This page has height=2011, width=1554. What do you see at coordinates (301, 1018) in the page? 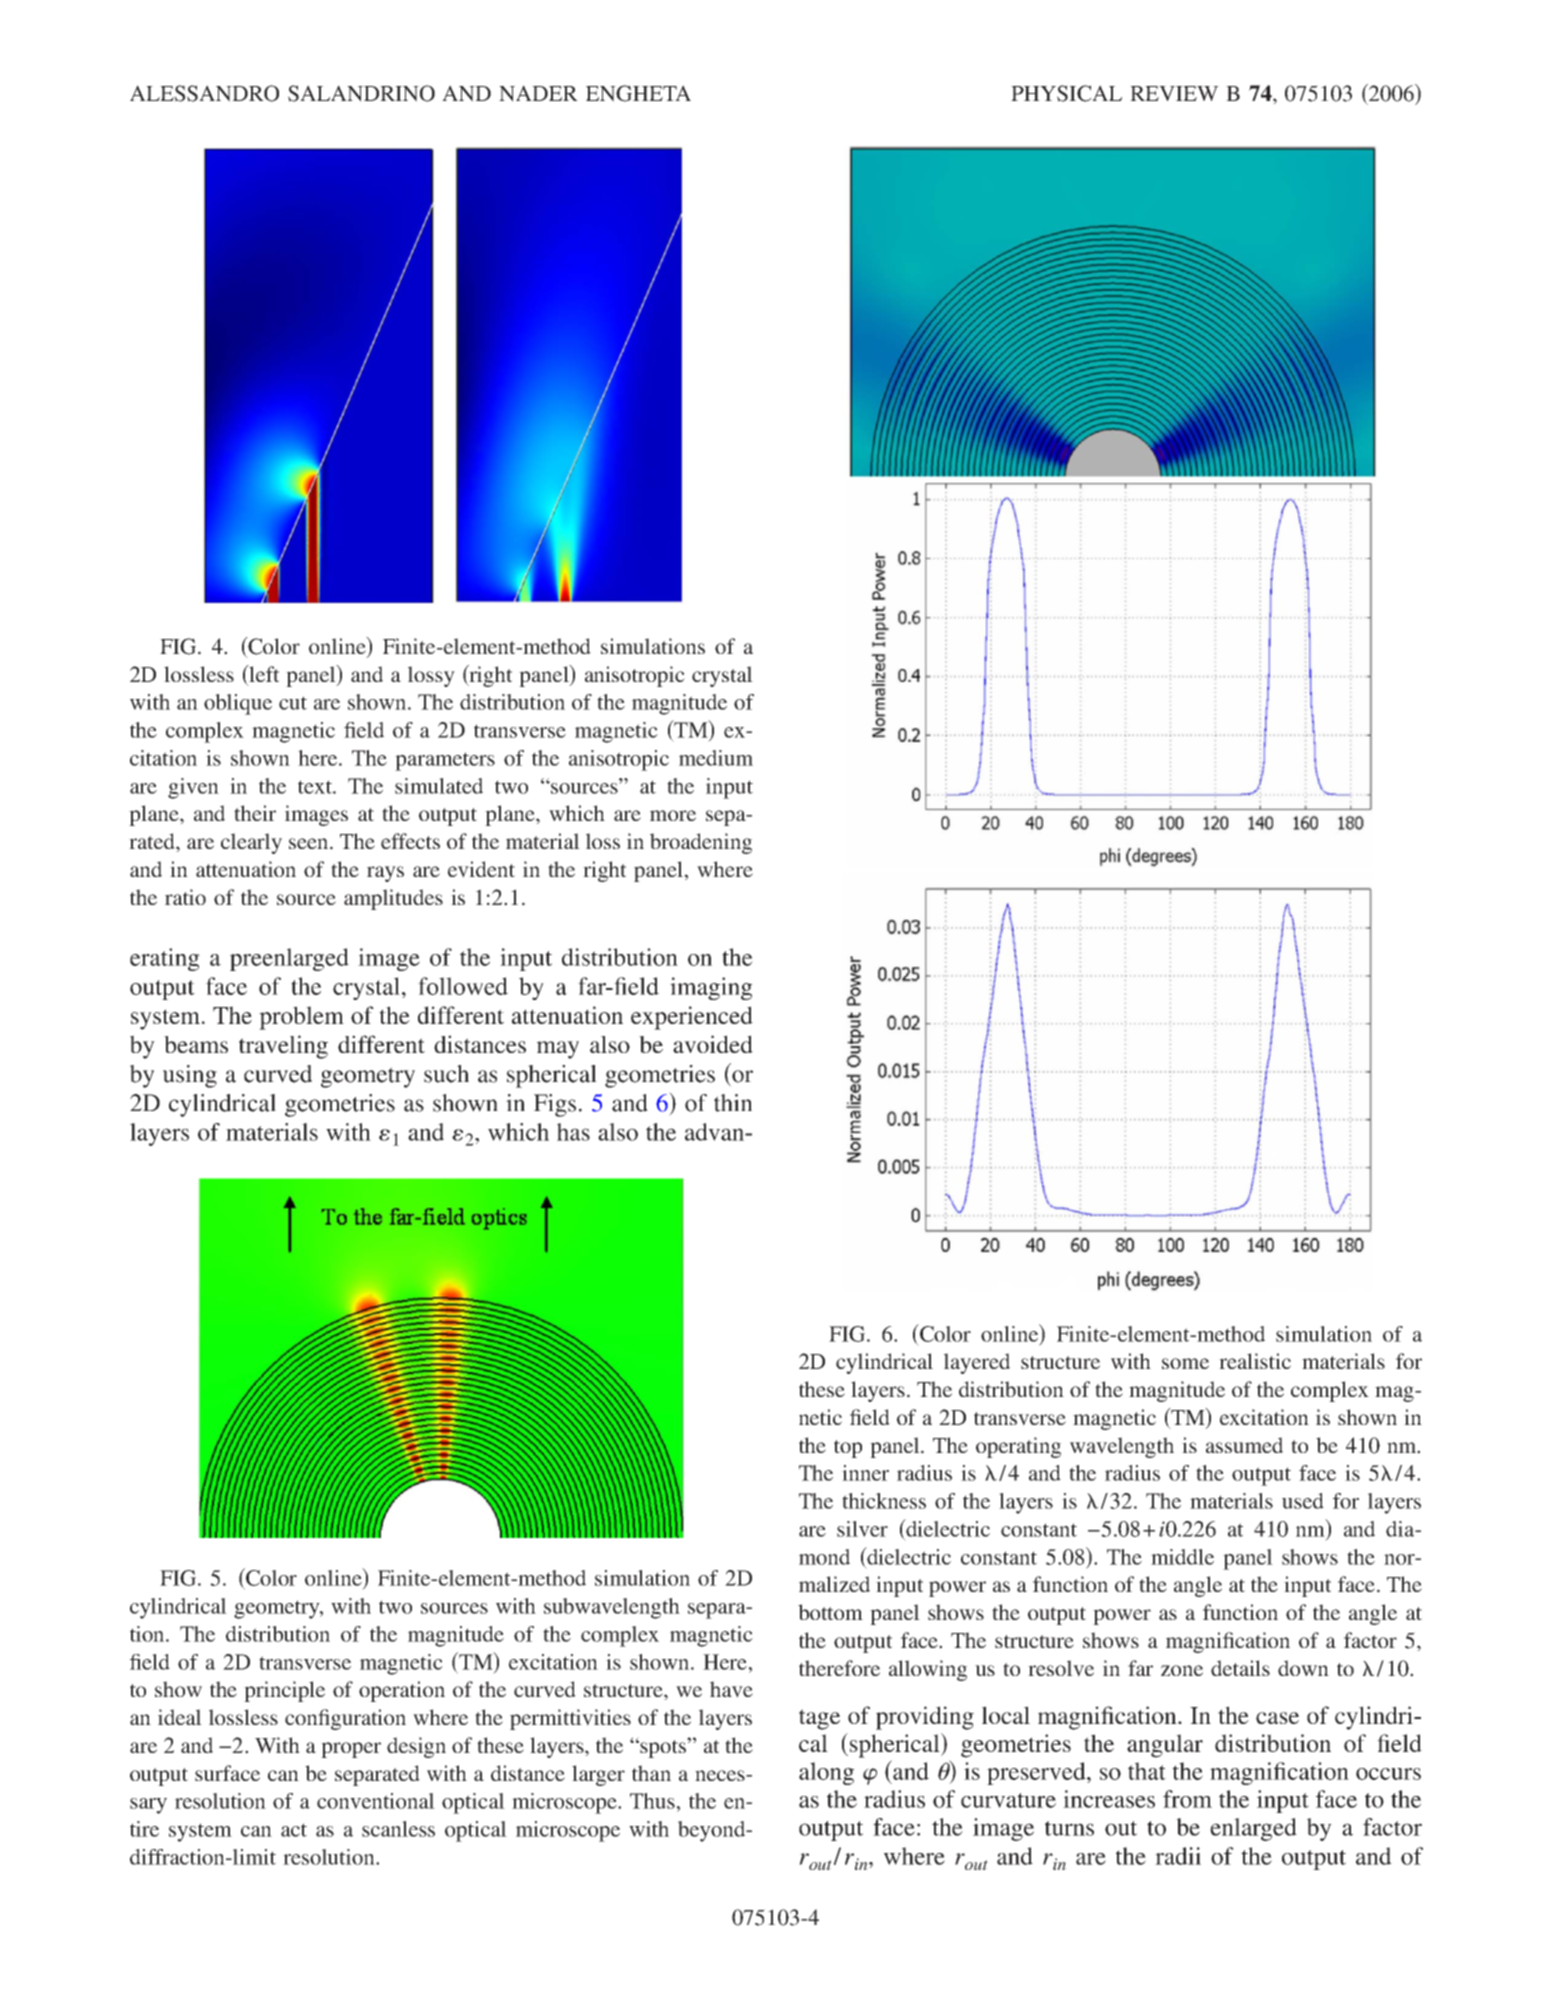
I see `problem` at bounding box center [301, 1018].
